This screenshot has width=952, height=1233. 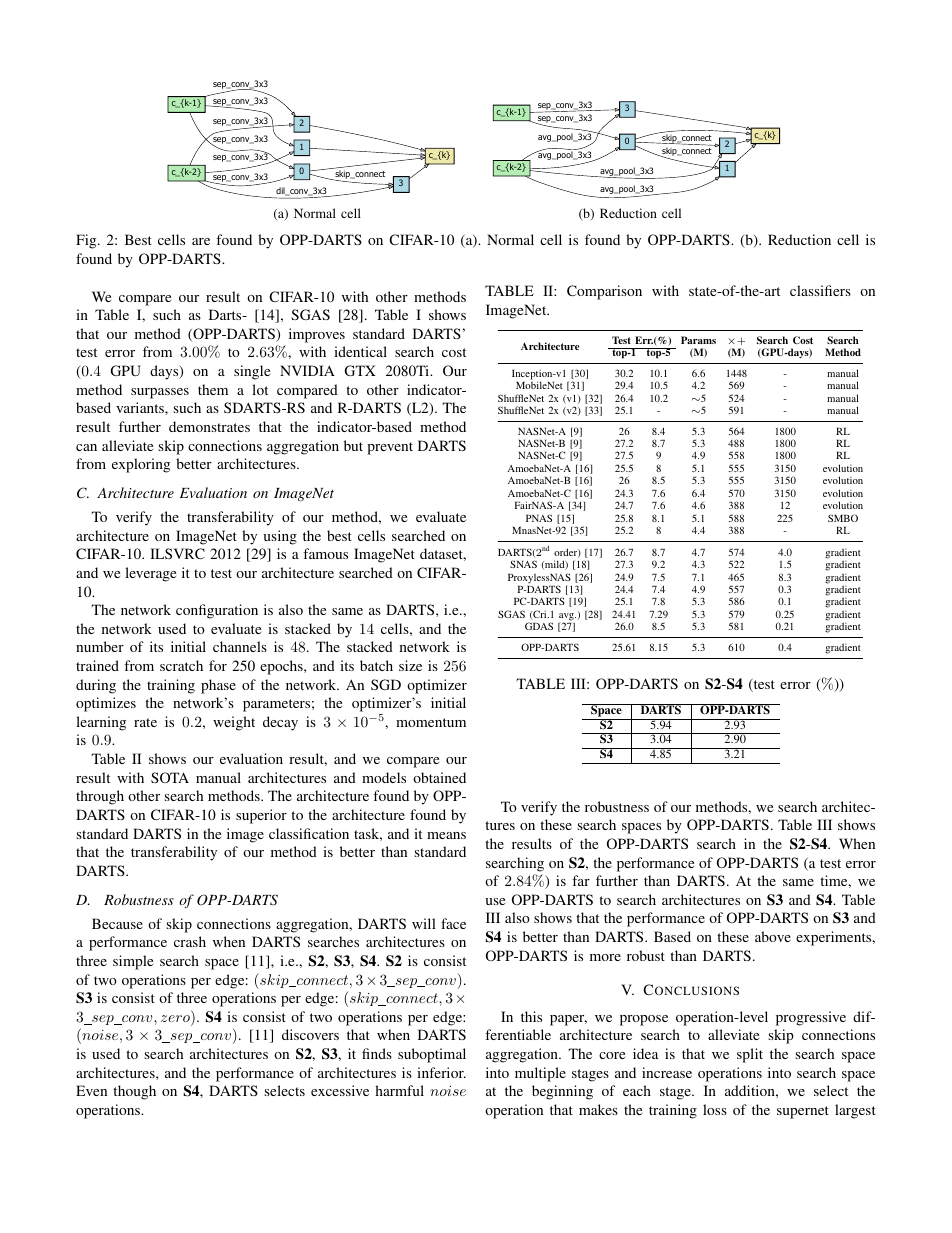 What do you see at coordinates (441, 1072) in the screenshot?
I see `inferior` at bounding box center [441, 1072].
